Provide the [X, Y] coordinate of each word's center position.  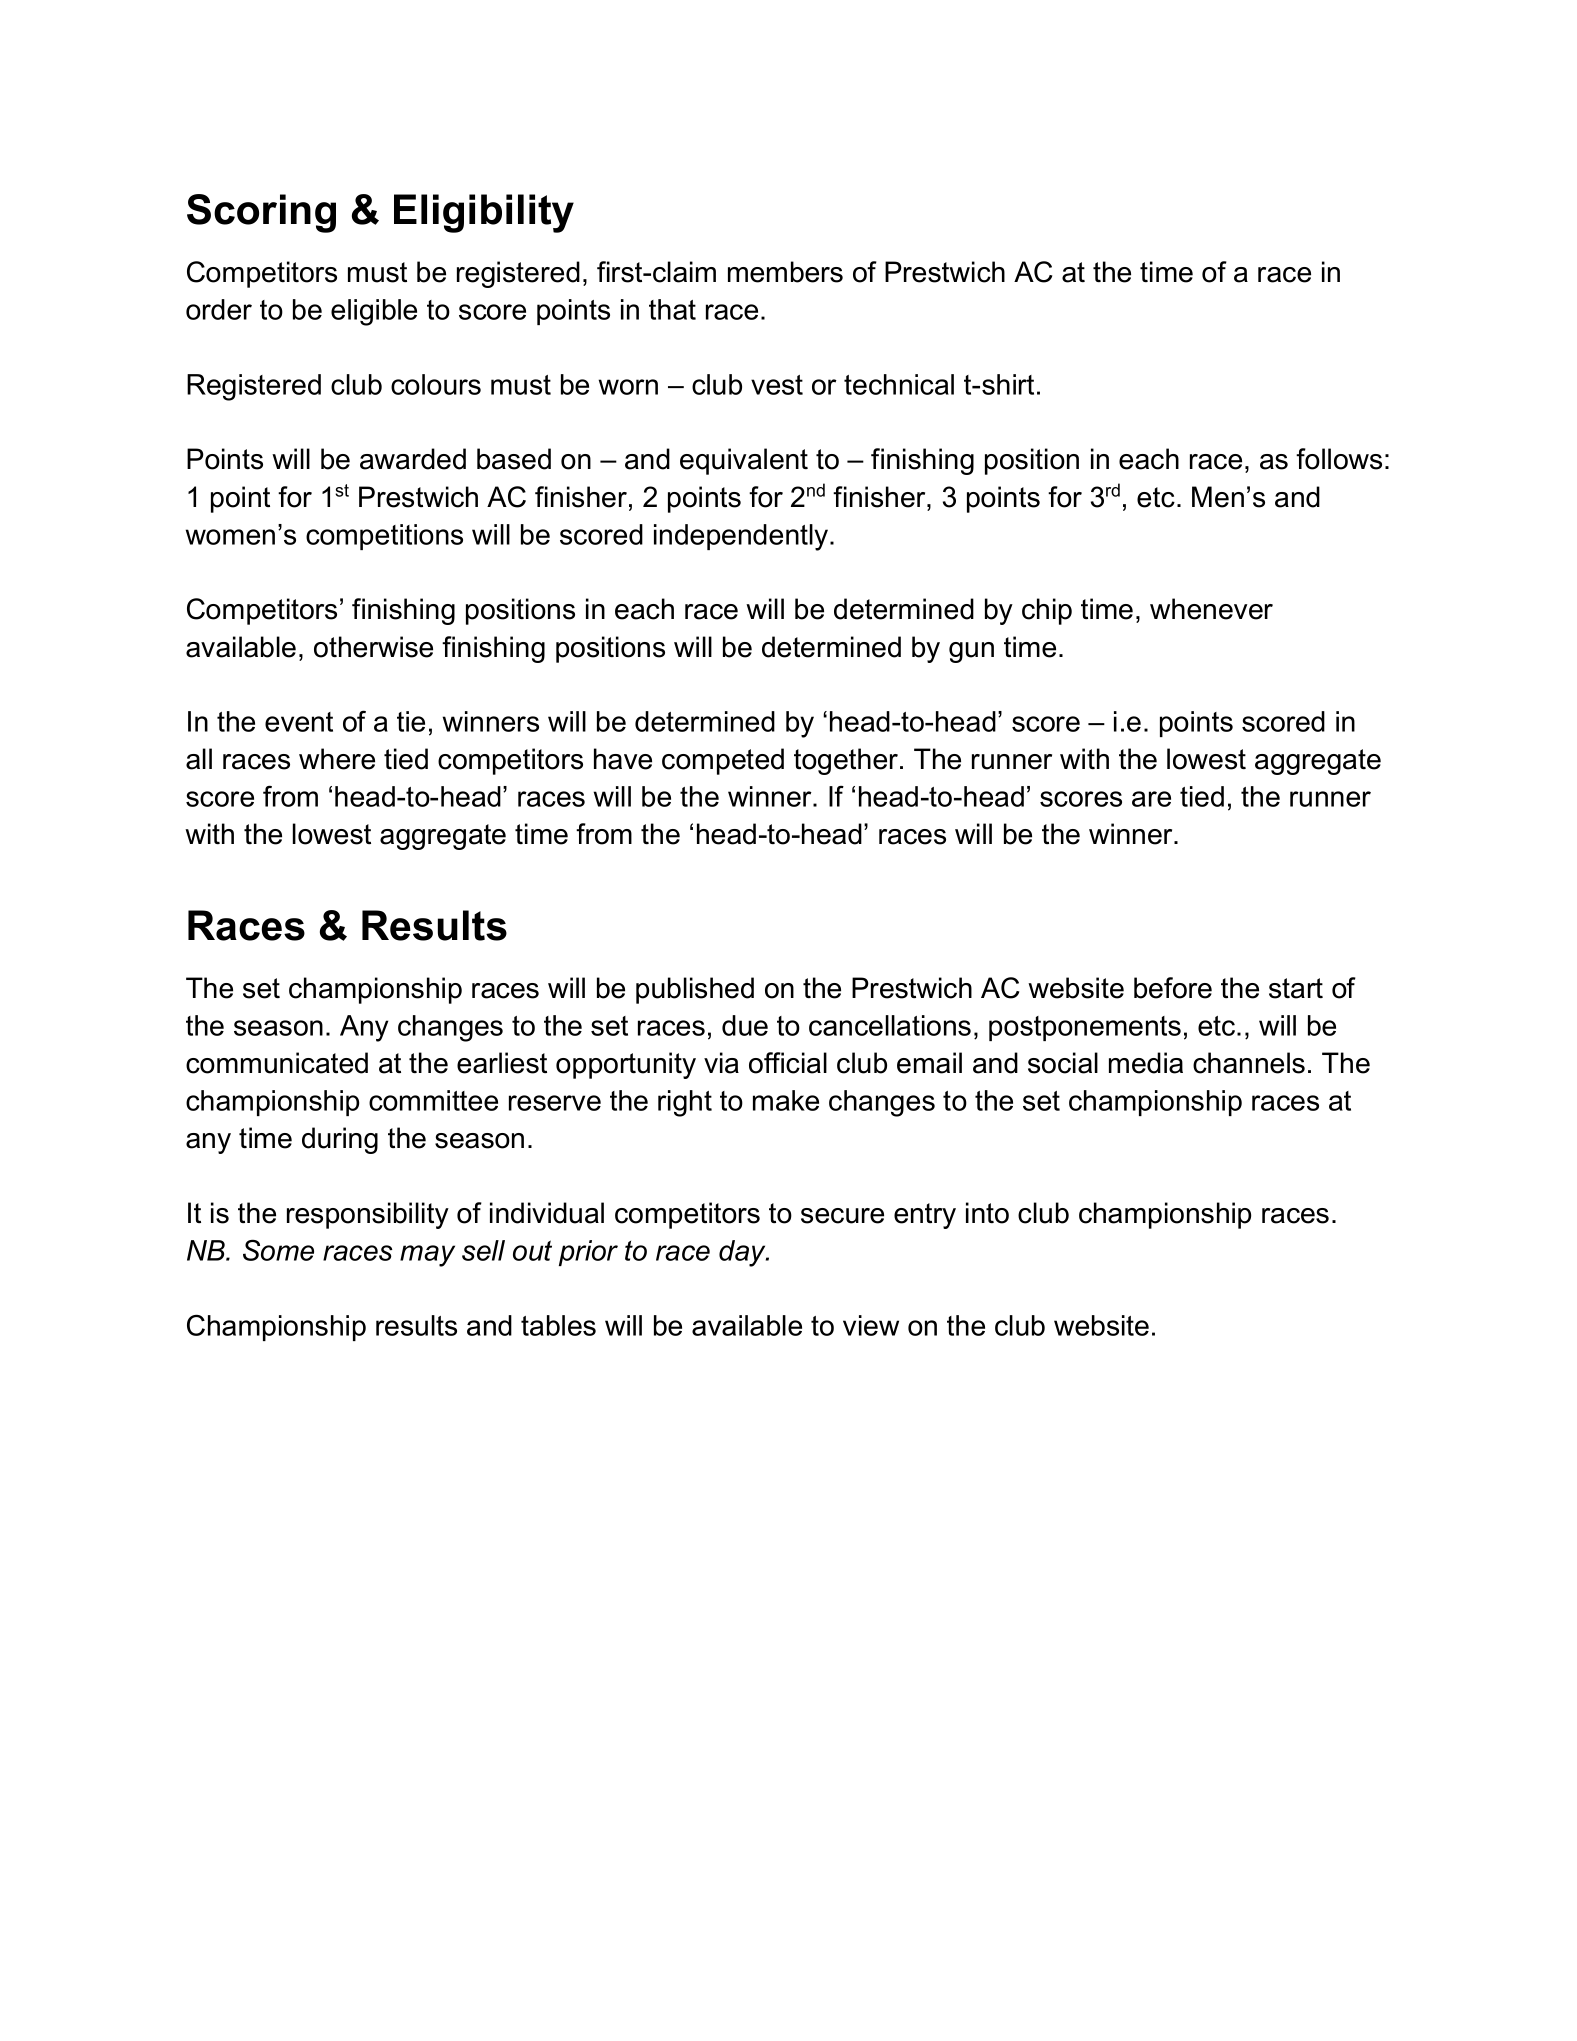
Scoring [261, 213]
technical [899, 384]
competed [723, 761]
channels [1249, 1063]
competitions [384, 537]
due [745, 1025]
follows [1339, 459]
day [743, 1253]
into [987, 1213]
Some [278, 1250]
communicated [277, 1063]
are [1151, 799]
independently [742, 537]
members [785, 272]
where [337, 759]
